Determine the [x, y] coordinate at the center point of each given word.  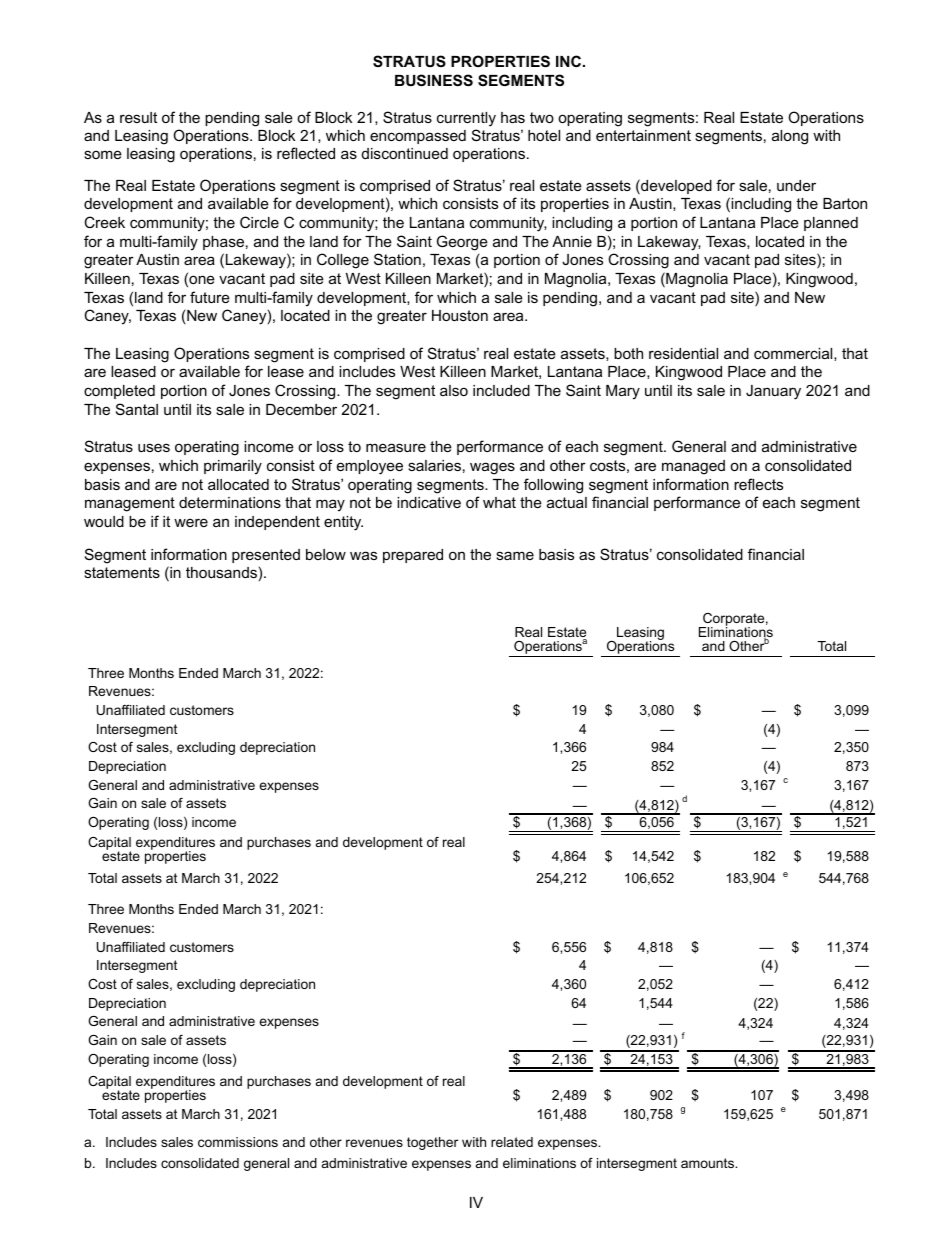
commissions [238, 1142]
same [515, 555]
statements [122, 572]
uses [154, 447]
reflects [758, 484]
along [790, 137]
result [138, 117]
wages [492, 468]
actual [567, 502]
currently [466, 119]
